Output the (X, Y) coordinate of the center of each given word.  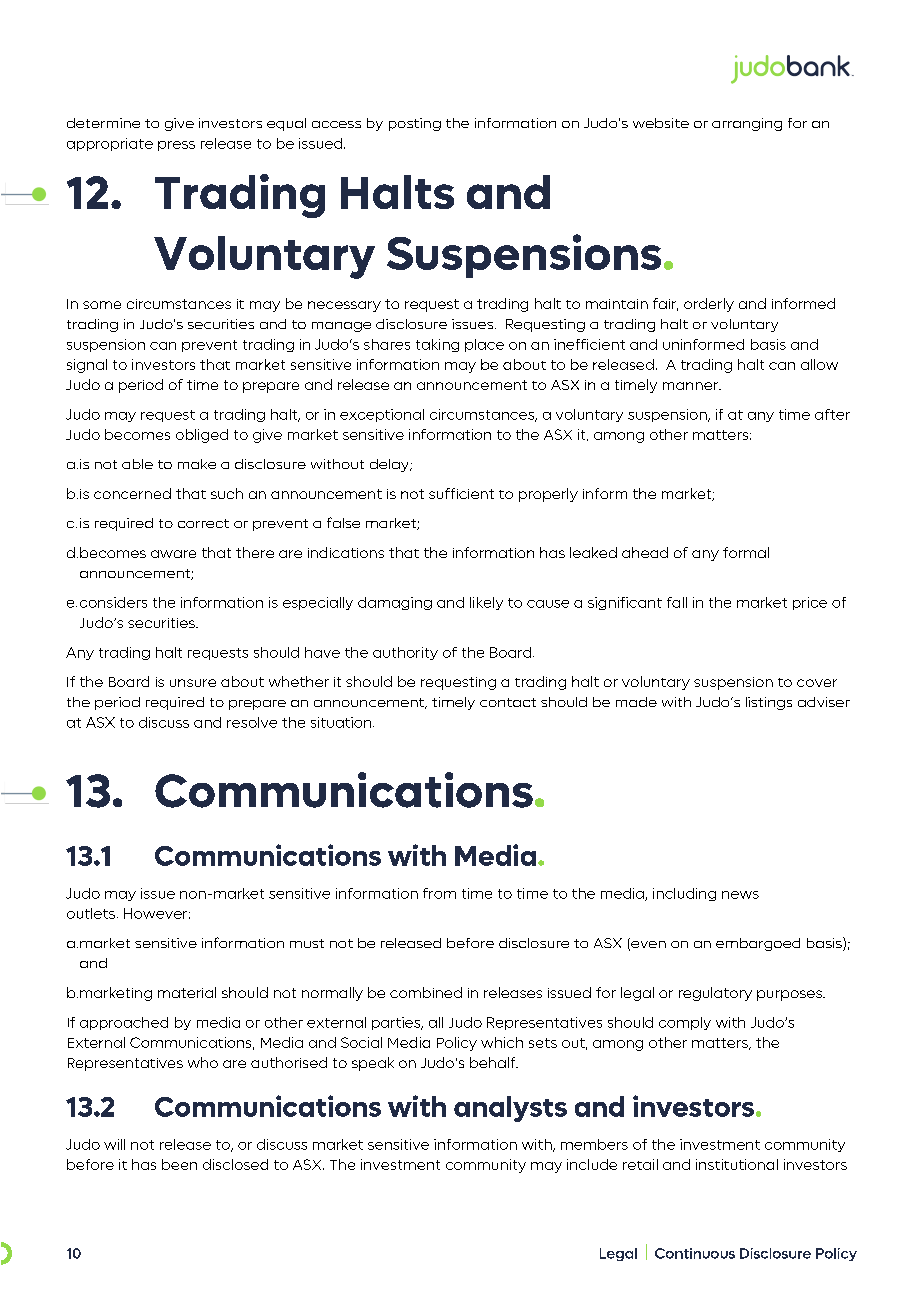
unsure (193, 683)
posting (415, 124)
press (176, 146)
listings (769, 703)
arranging (747, 124)
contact (508, 702)
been (179, 1164)
